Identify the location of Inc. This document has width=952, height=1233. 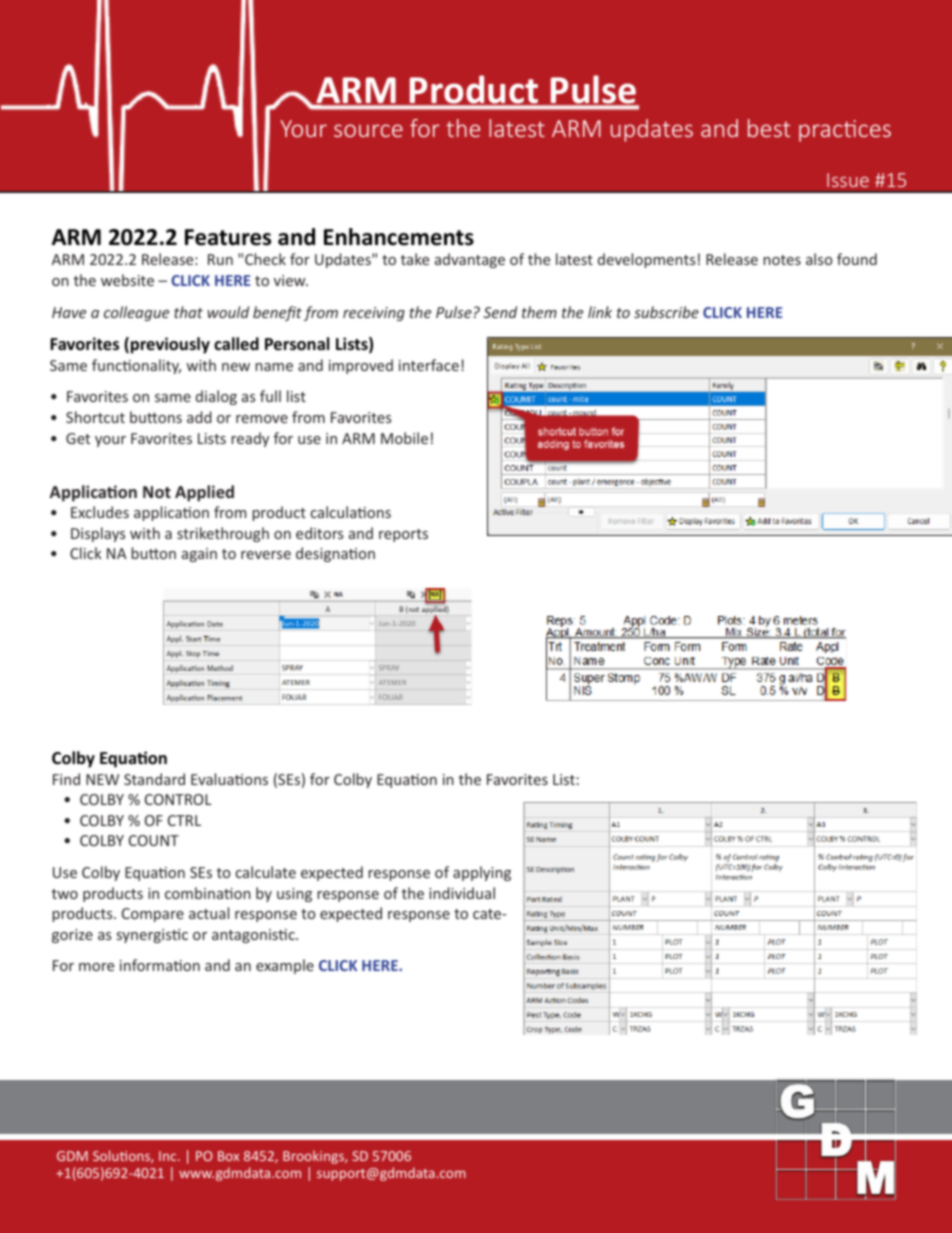
(169, 1156).
